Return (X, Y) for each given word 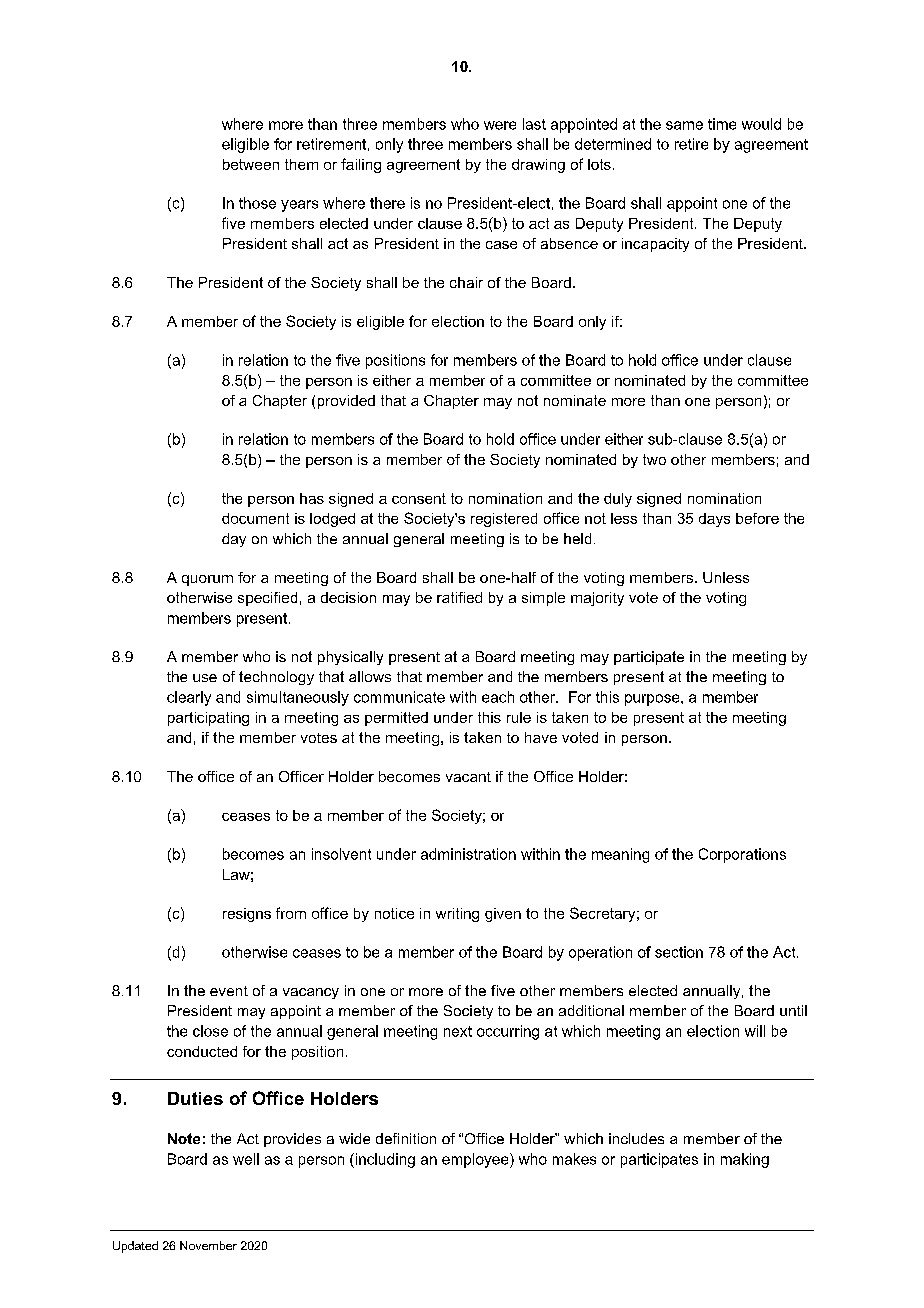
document (255, 518)
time (722, 124)
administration (468, 854)
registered (504, 520)
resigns (247, 915)
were (500, 125)
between (251, 164)
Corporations (742, 855)
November (208, 1245)
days (714, 520)
